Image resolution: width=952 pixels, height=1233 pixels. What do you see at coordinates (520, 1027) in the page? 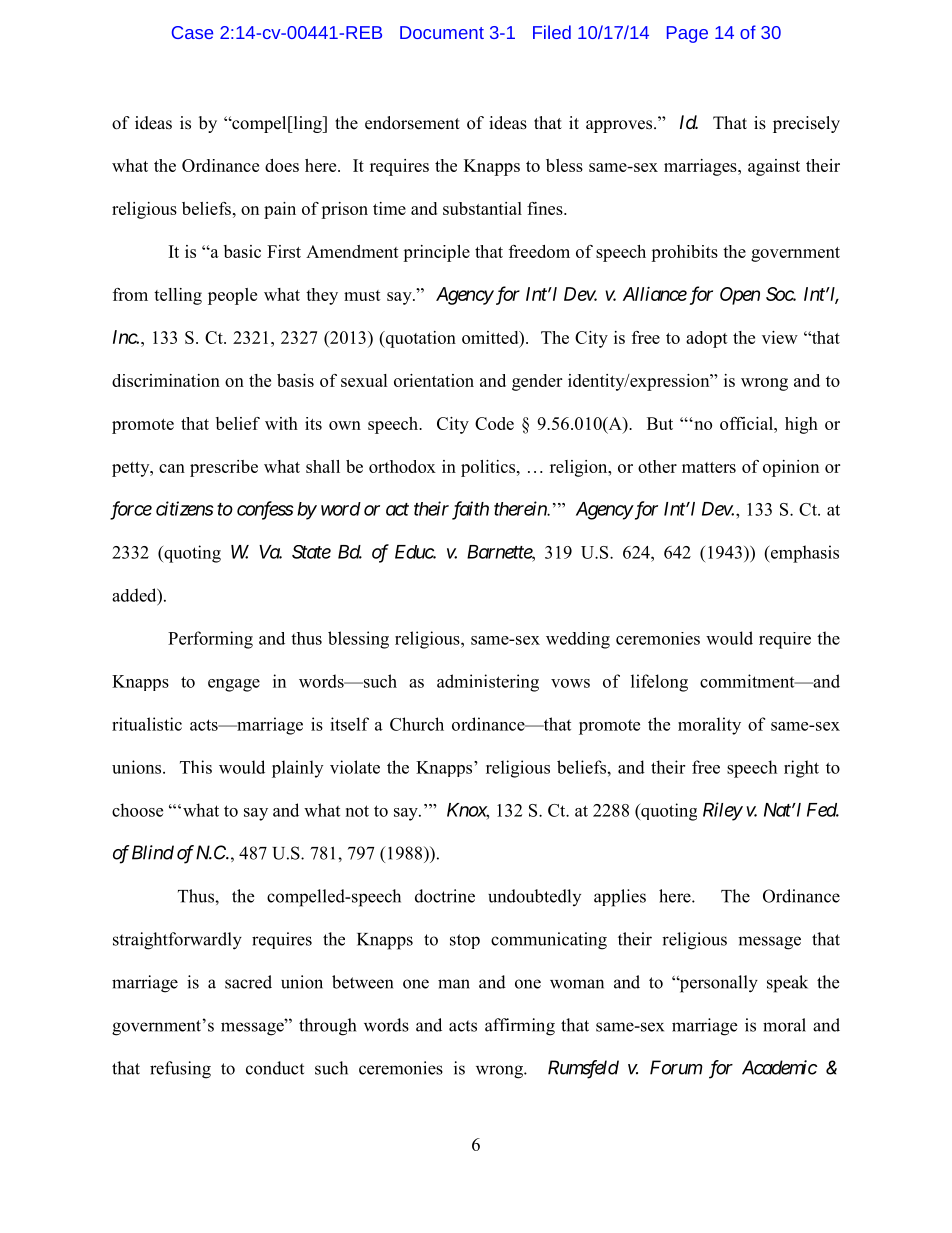
I see `affirming` at bounding box center [520, 1027].
